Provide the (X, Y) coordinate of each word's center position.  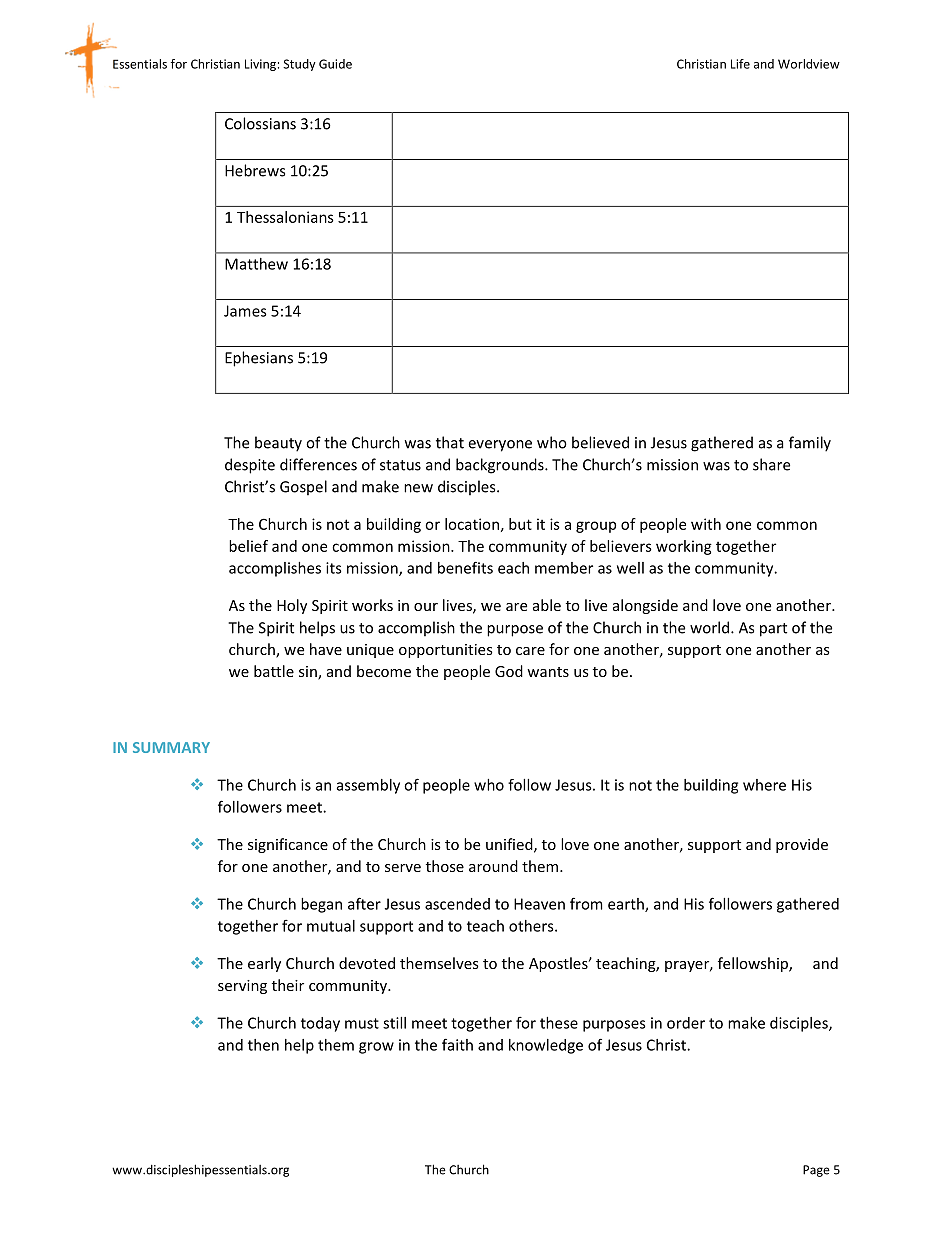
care (530, 651)
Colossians (260, 123)
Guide (335, 64)
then (263, 1045)
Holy (292, 606)
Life (740, 64)
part (773, 630)
